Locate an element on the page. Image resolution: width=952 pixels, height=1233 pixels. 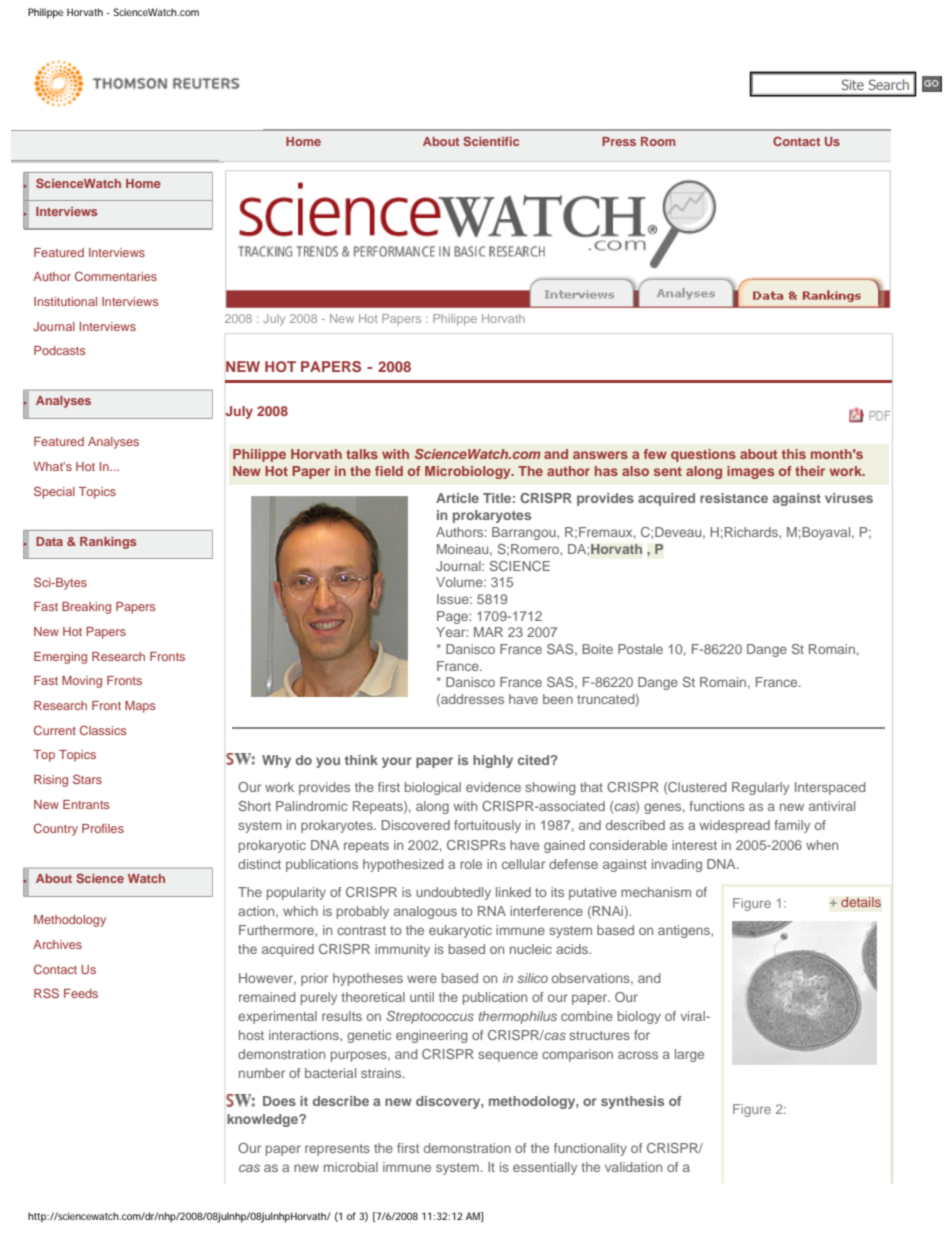
Commentaries is located at coordinates (116, 276).
